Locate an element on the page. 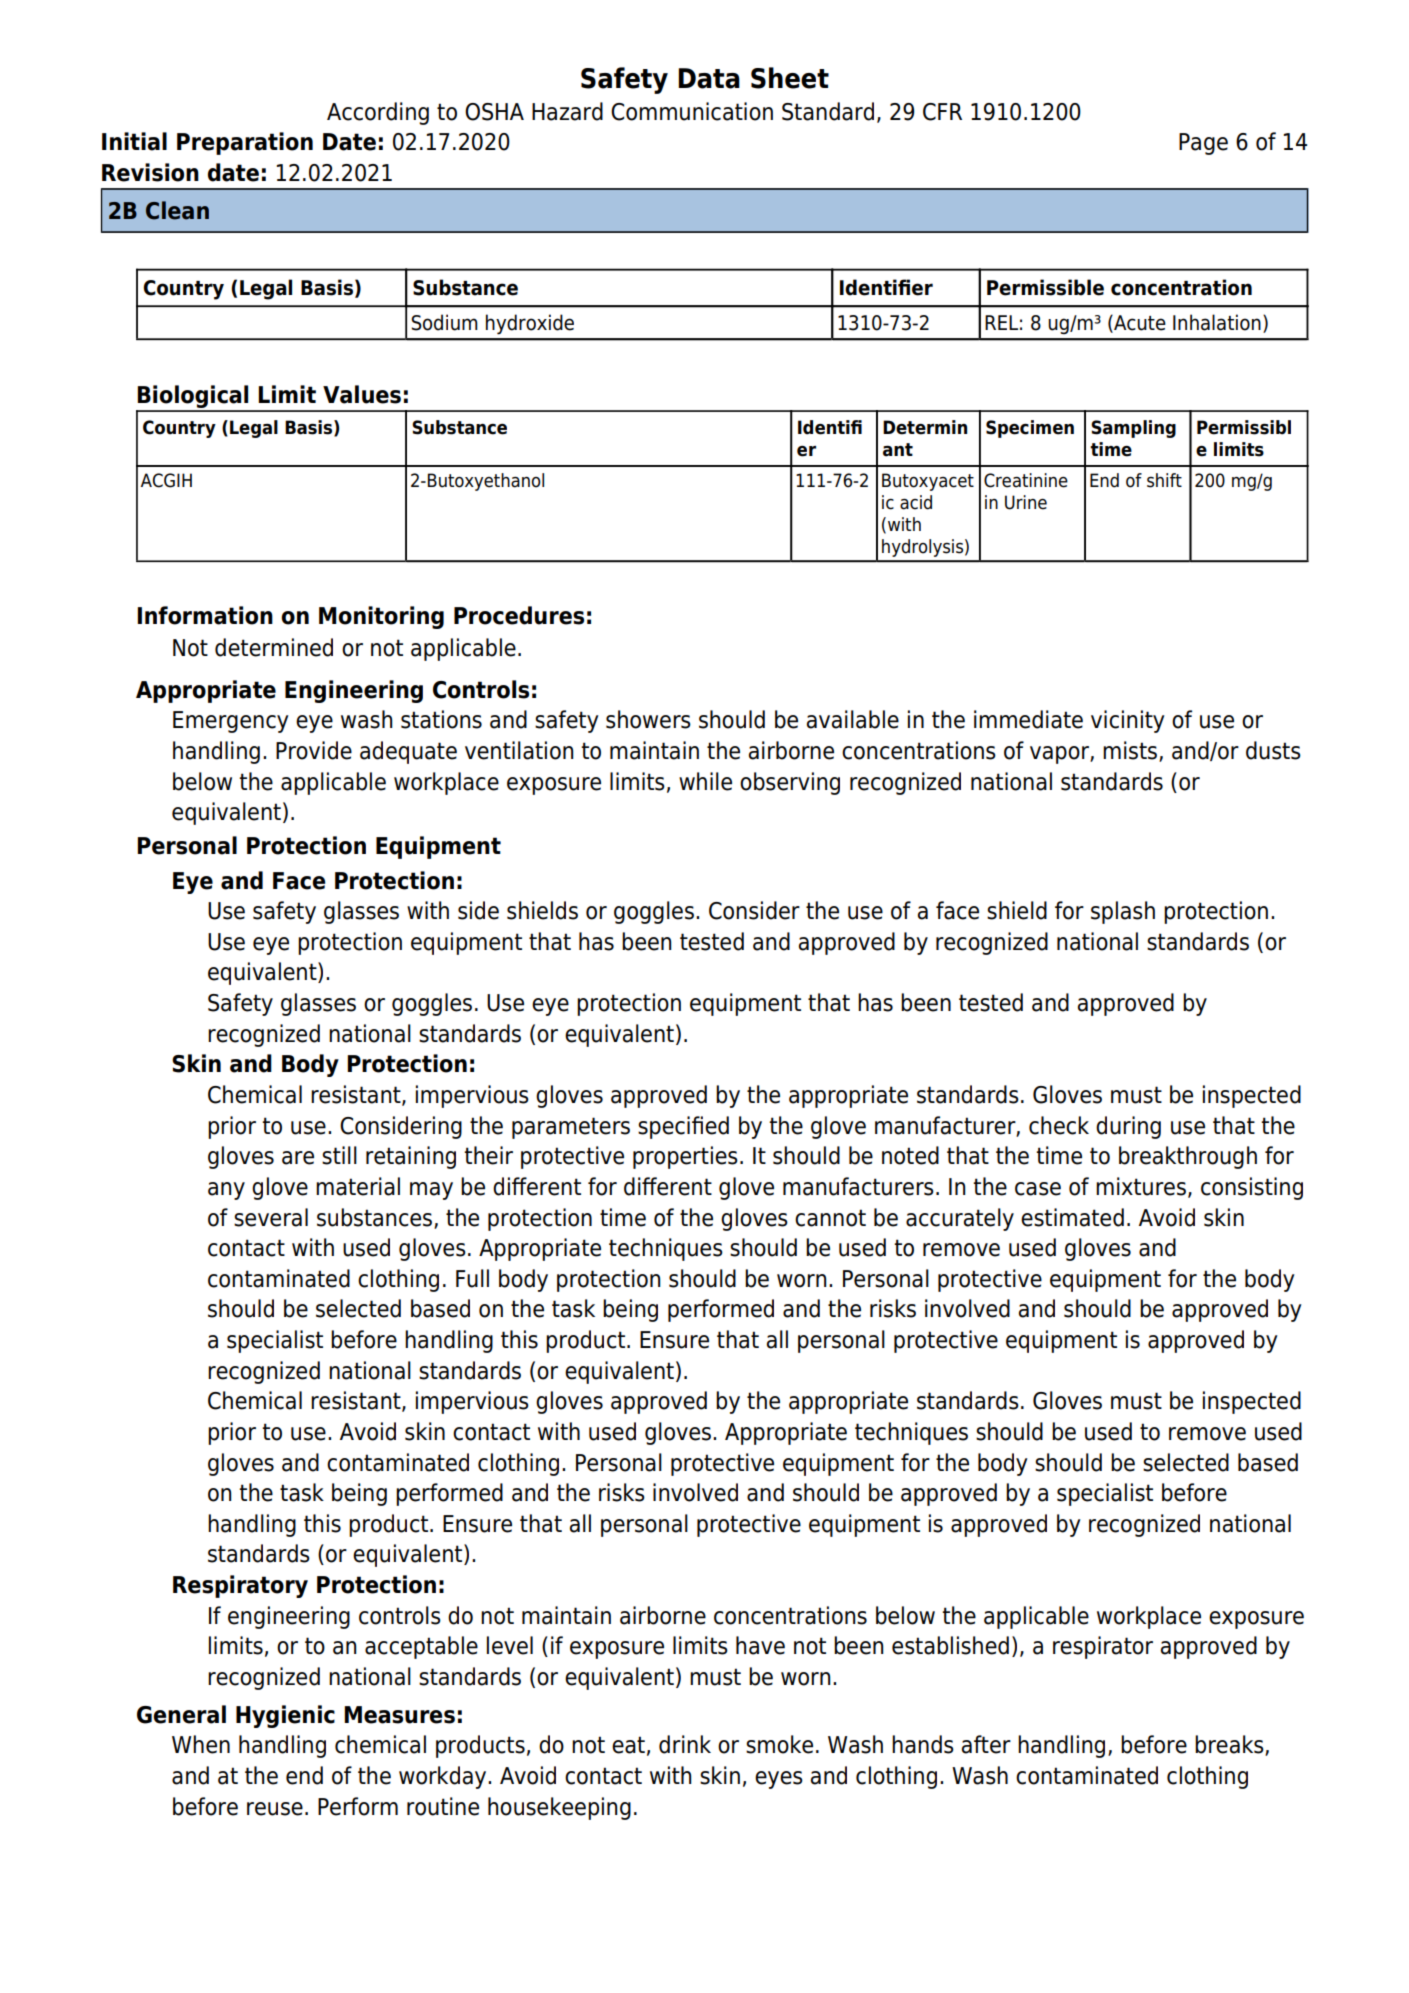  Page is located at coordinates (1203, 144).
